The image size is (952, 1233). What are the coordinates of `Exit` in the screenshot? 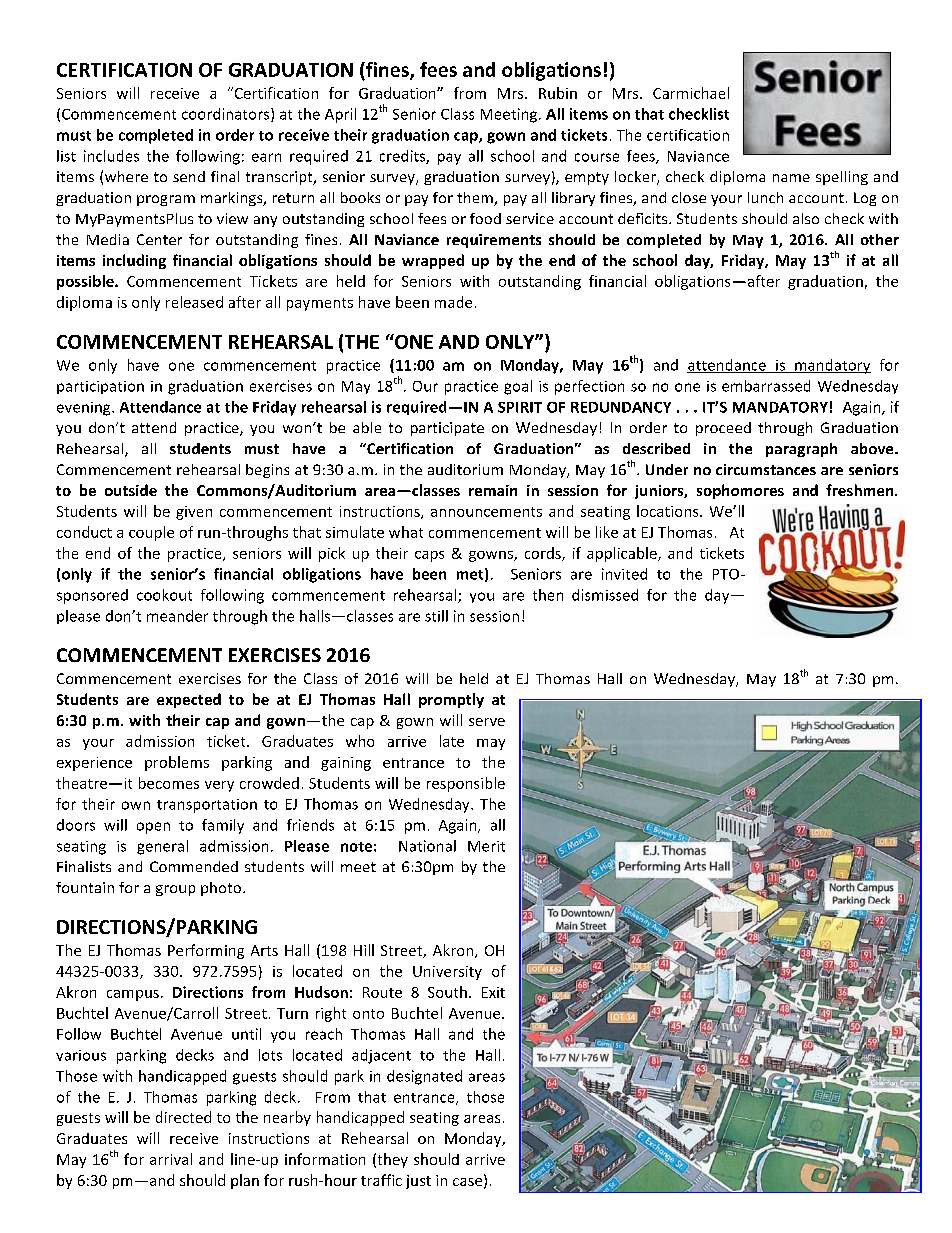 It's located at (493, 992).
